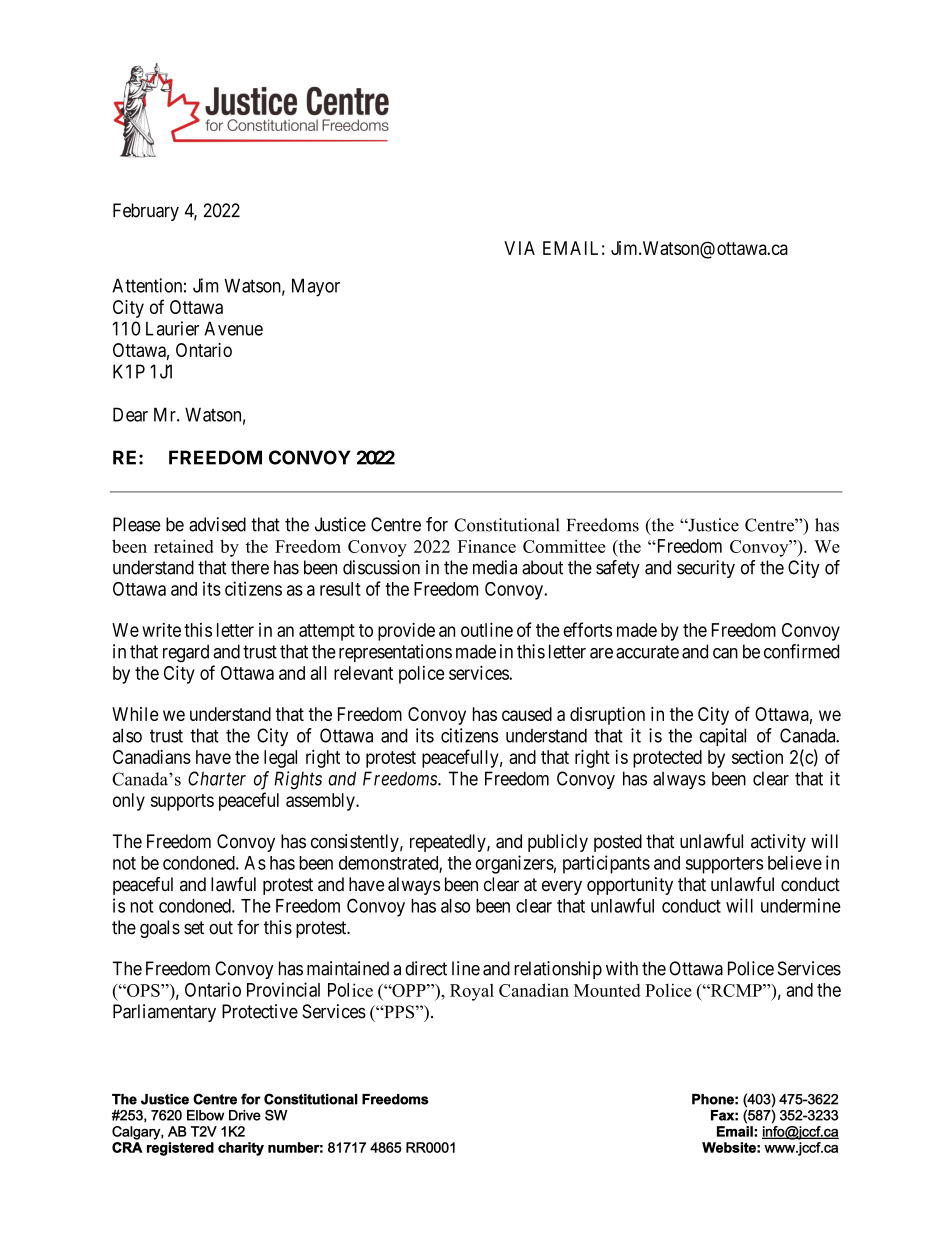 The height and width of the document is (1233, 952). What do you see at coordinates (722, 737) in the document?
I see `capital` at bounding box center [722, 737].
